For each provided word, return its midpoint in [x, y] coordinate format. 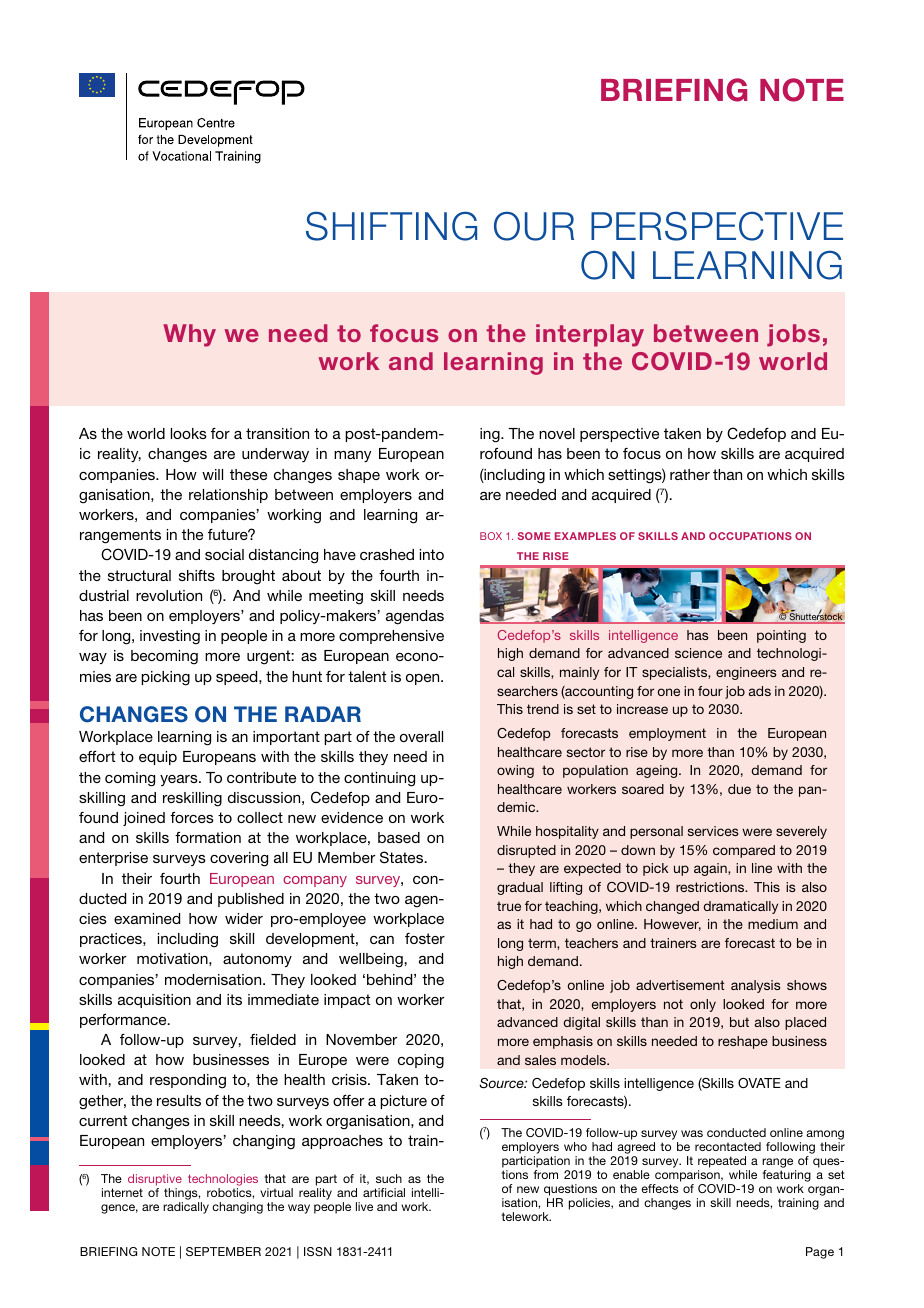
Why [189, 335]
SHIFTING [391, 226]
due [739, 789]
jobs [793, 335]
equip [158, 758]
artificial [384, 1192]
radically [186, 1208]
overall [421, 736]
